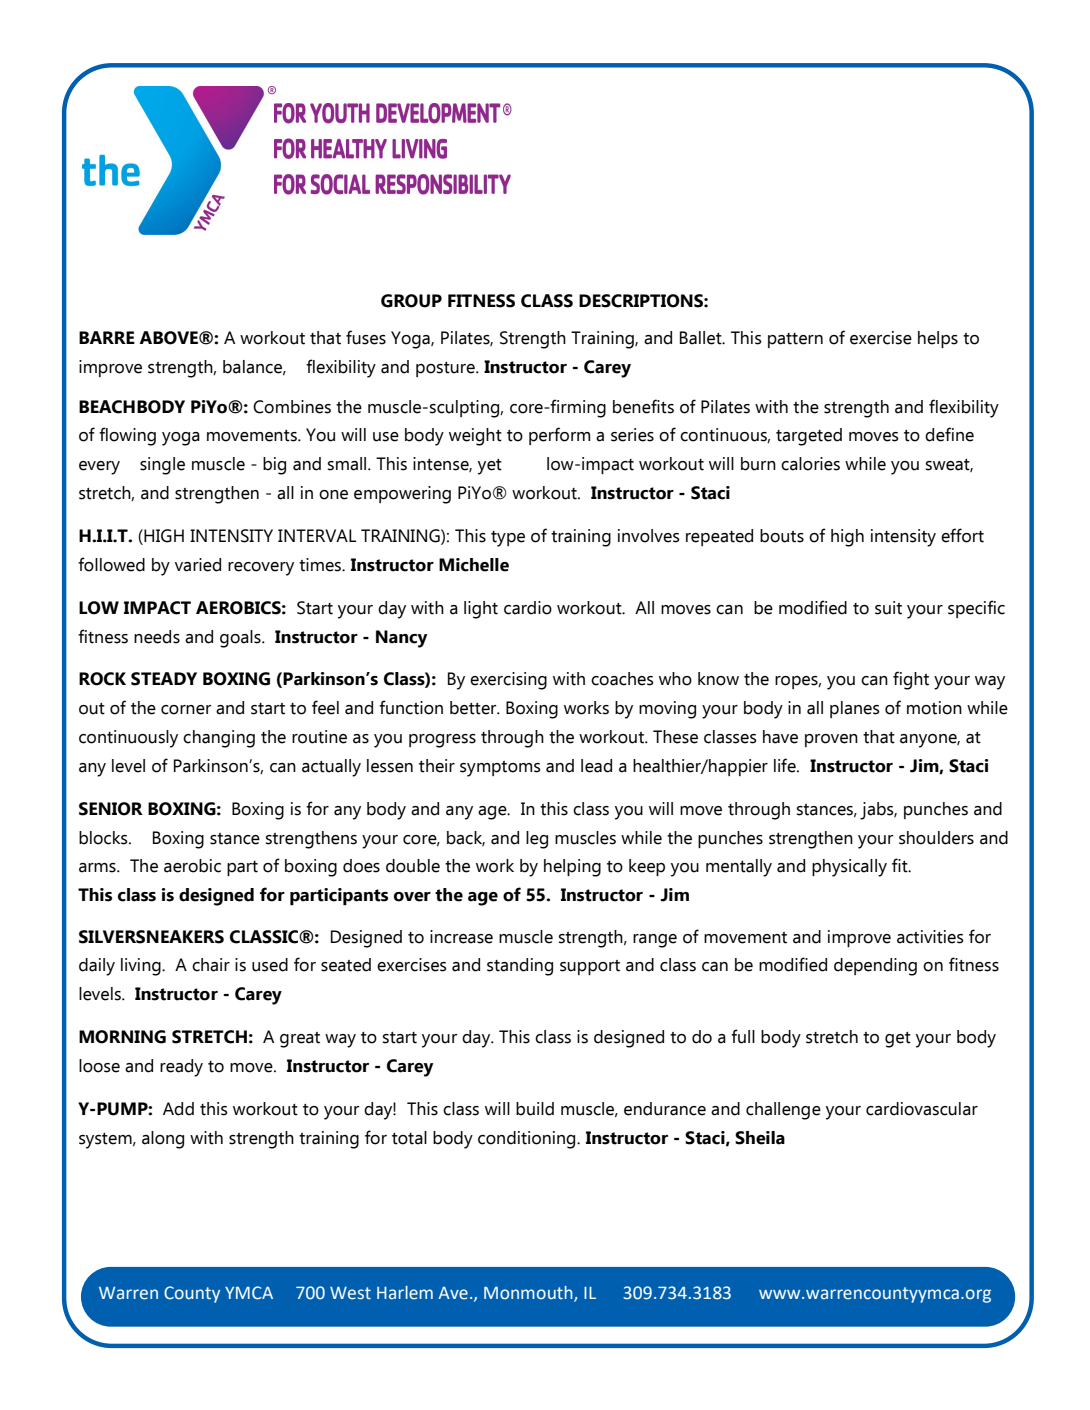 The image size is (1090, 1410). What do you see at coordinates (500, 769) in the page?
I see `symptoms` at bounding box center [500, 769].
